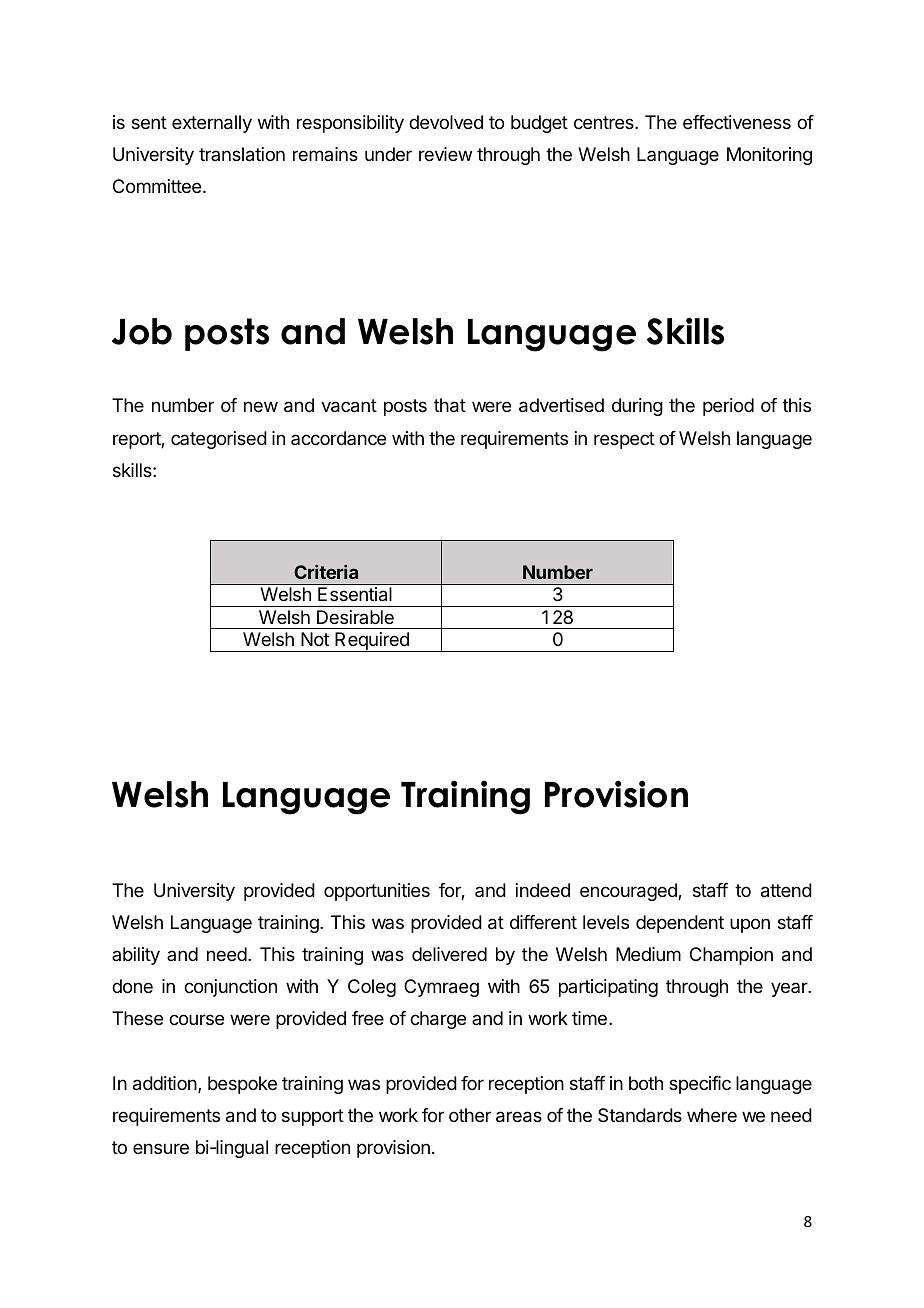 This document has height=1308, width=924. What do you see at coordinates (712, 1115) in the document?
I see `where` at bounding box center [712, 1115].
